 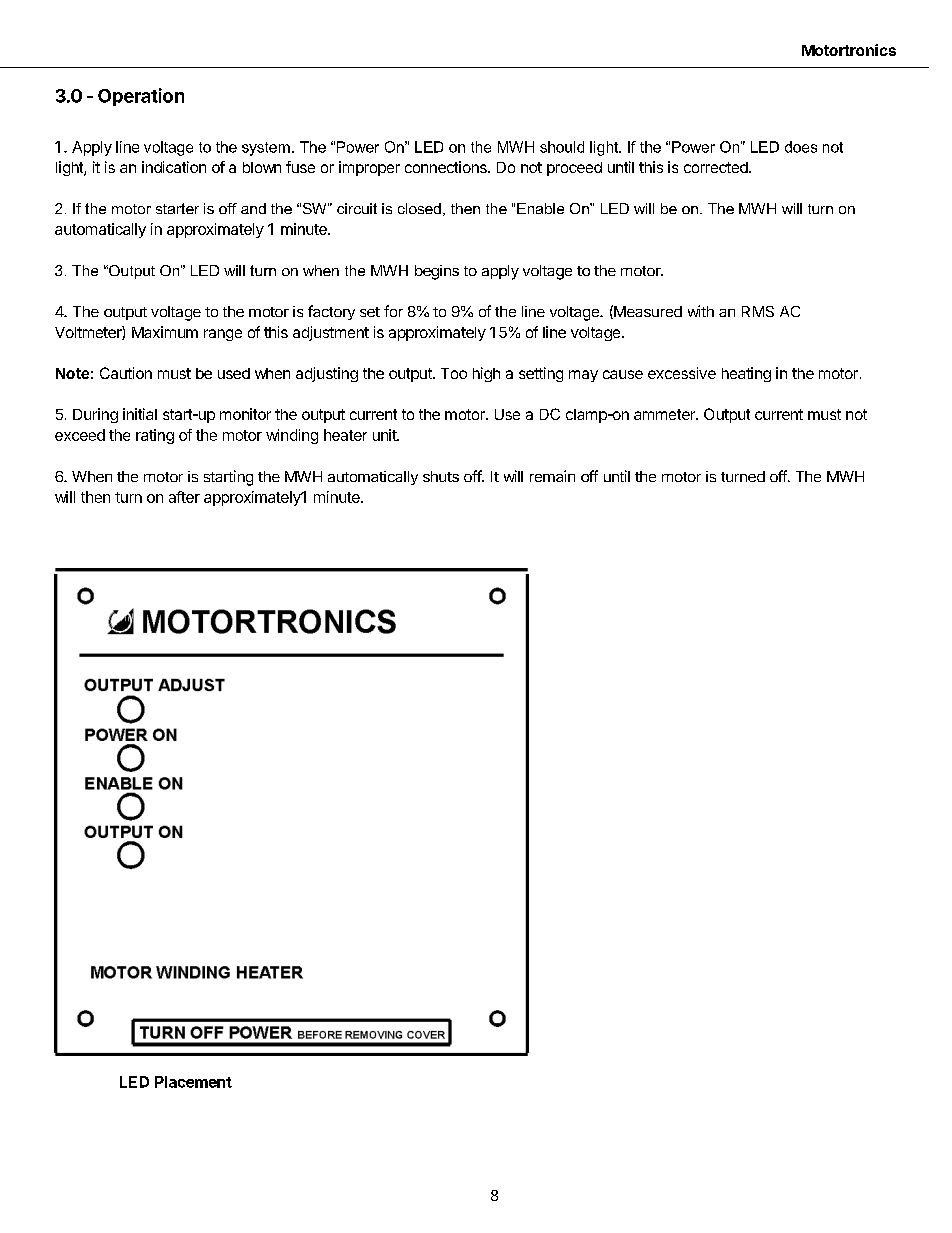 I want to click on shuts, so click(x=441, y=476).
